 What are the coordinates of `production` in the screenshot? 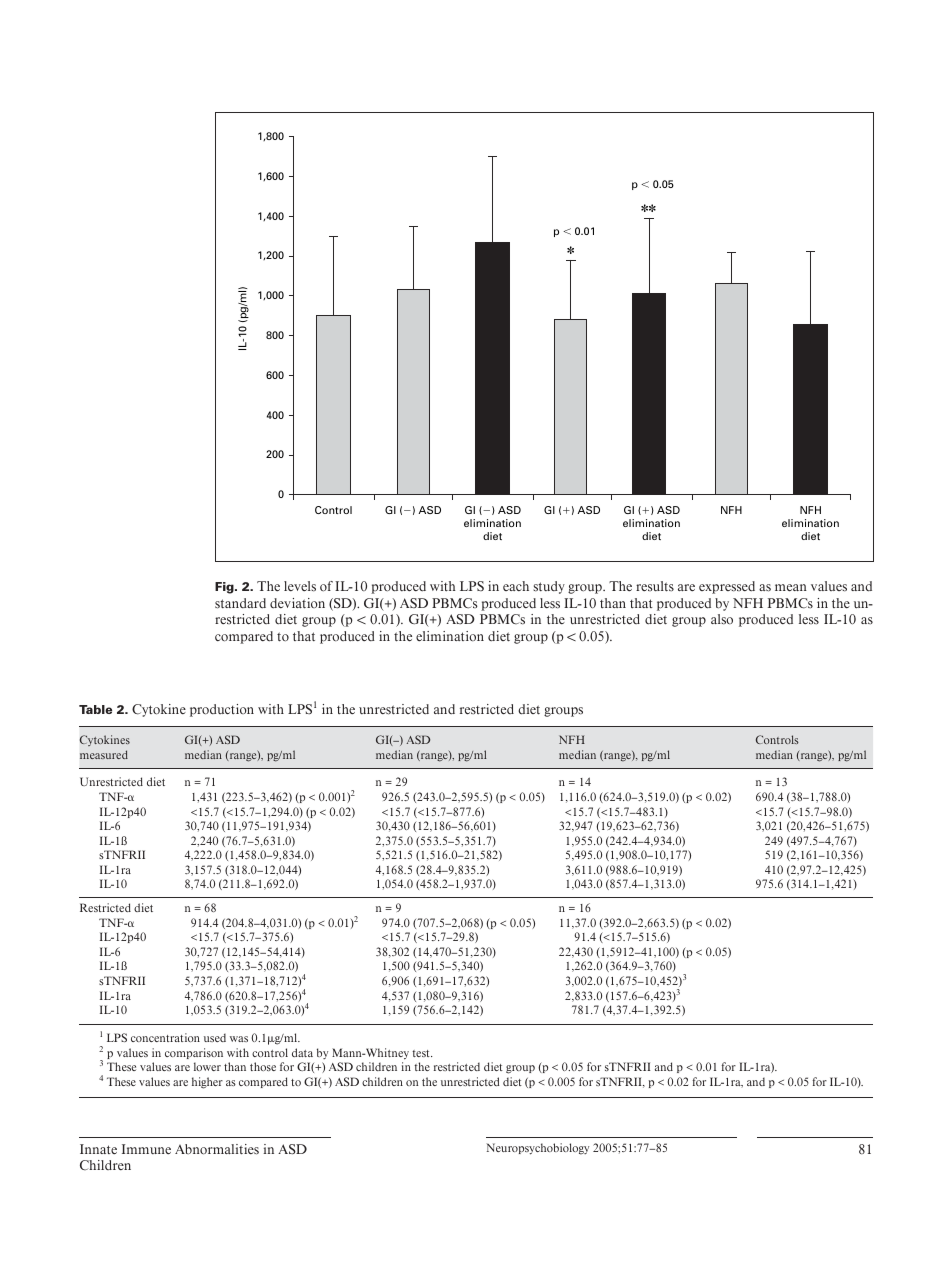 It's located at (222, 710).
